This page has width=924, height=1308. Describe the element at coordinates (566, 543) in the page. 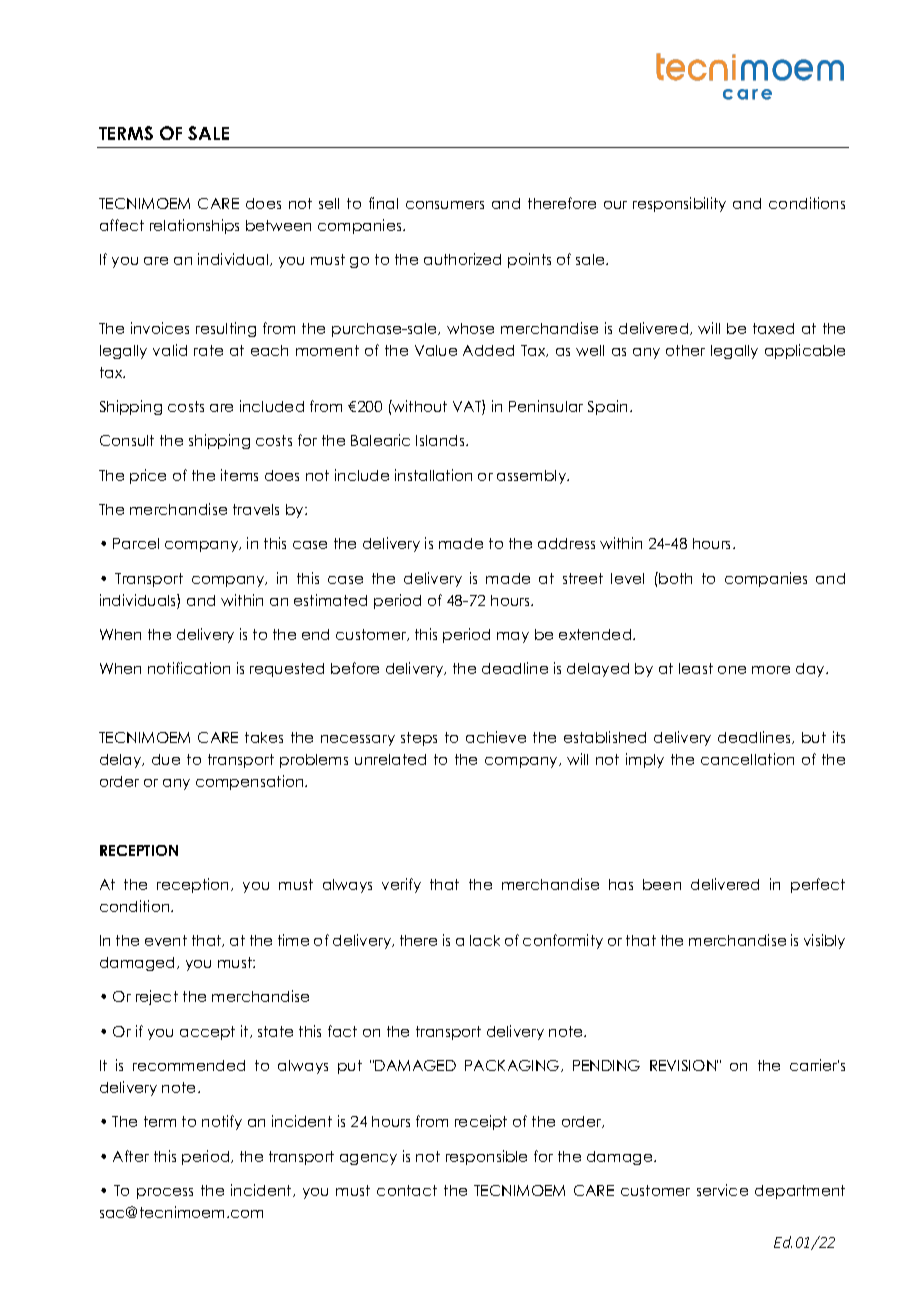

I see `address` at that location.
